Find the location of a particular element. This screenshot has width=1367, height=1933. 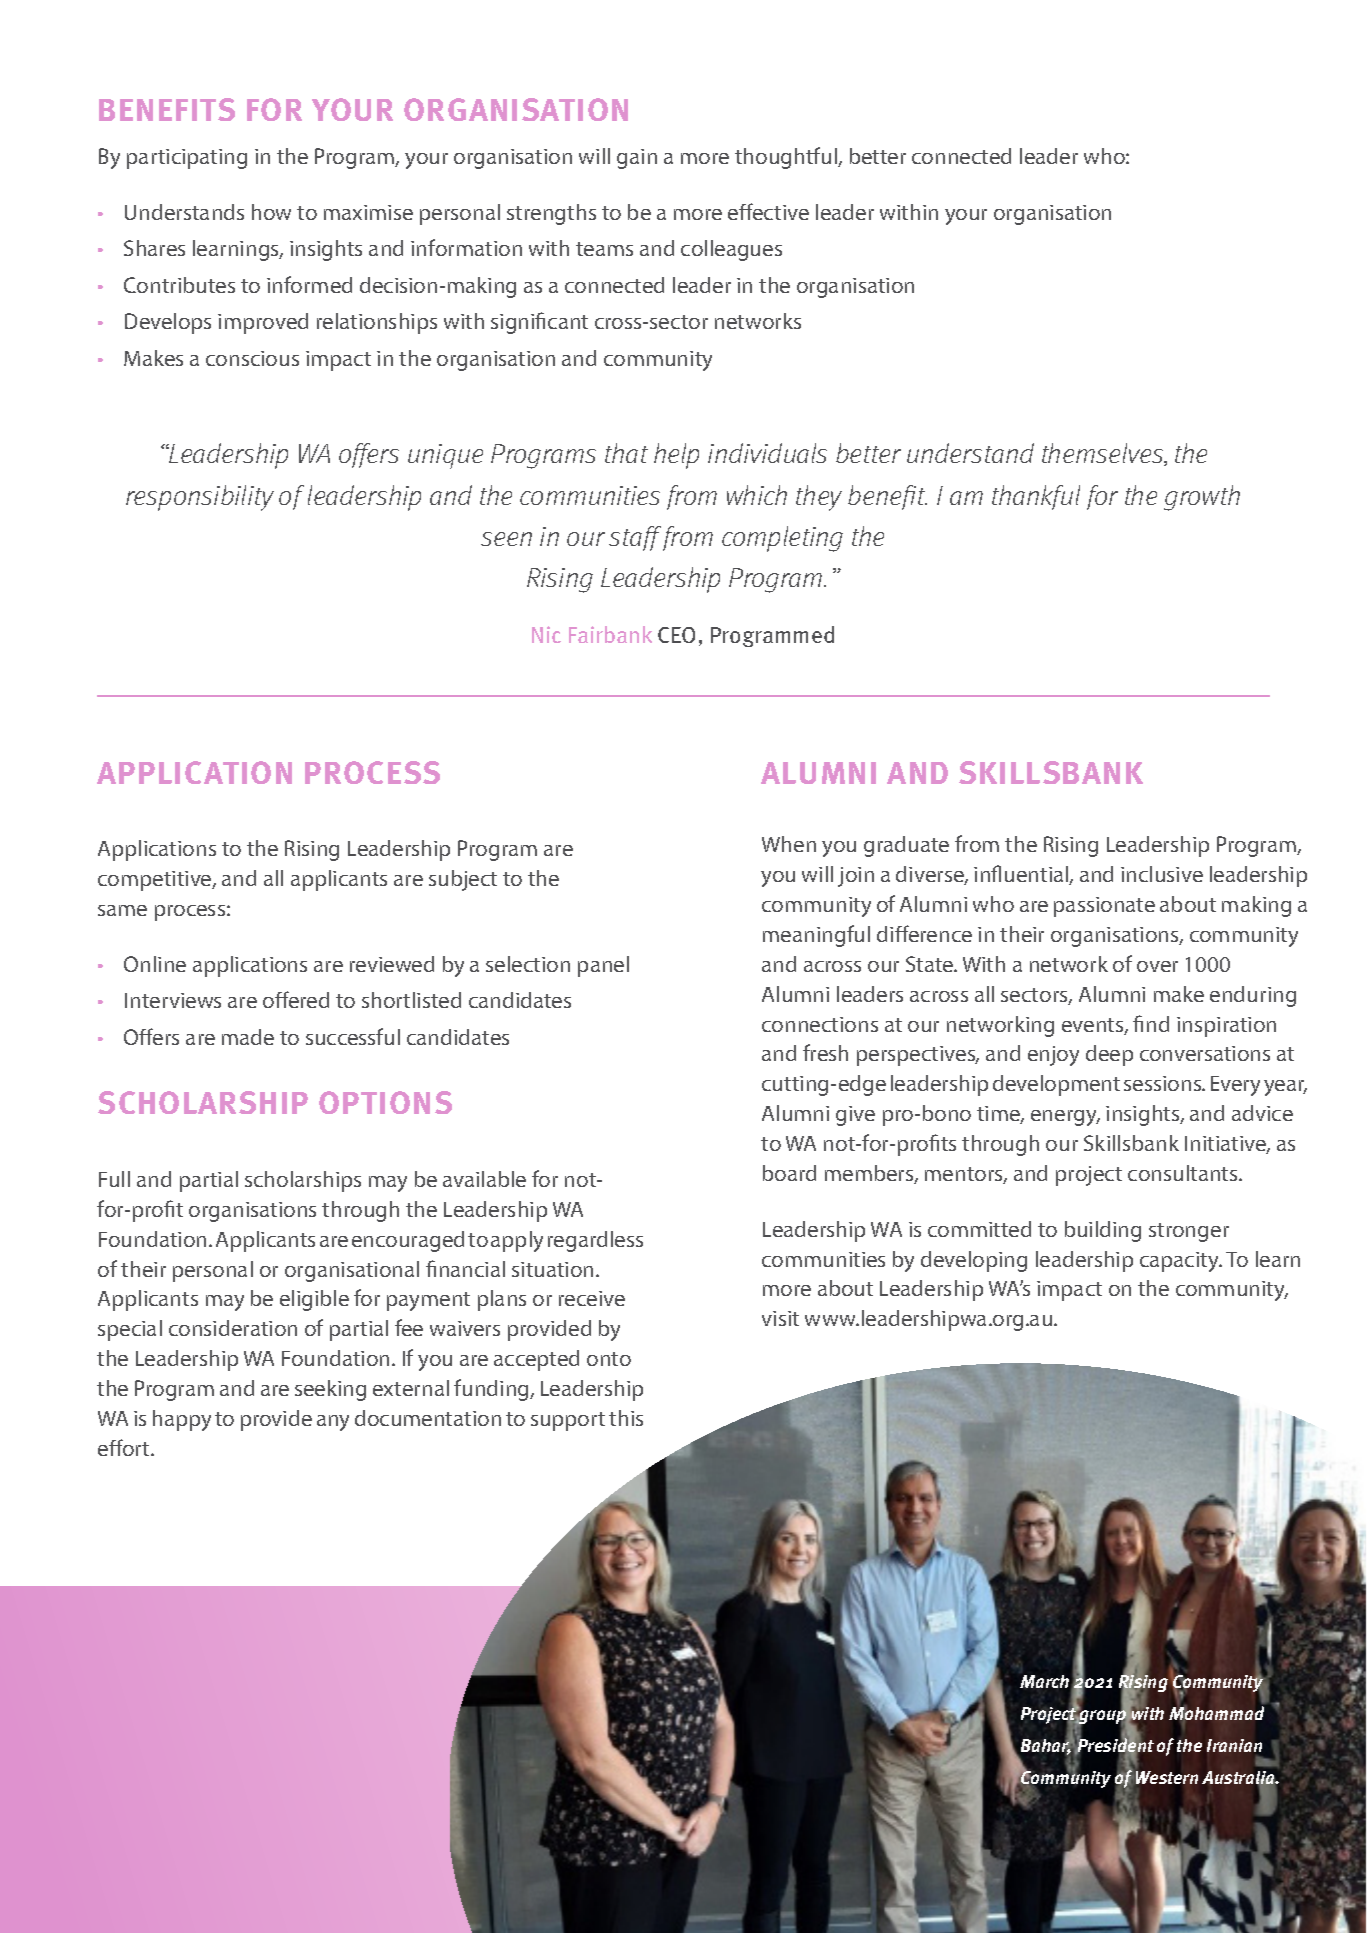

responsibility is located at coordinates (200, 498).
